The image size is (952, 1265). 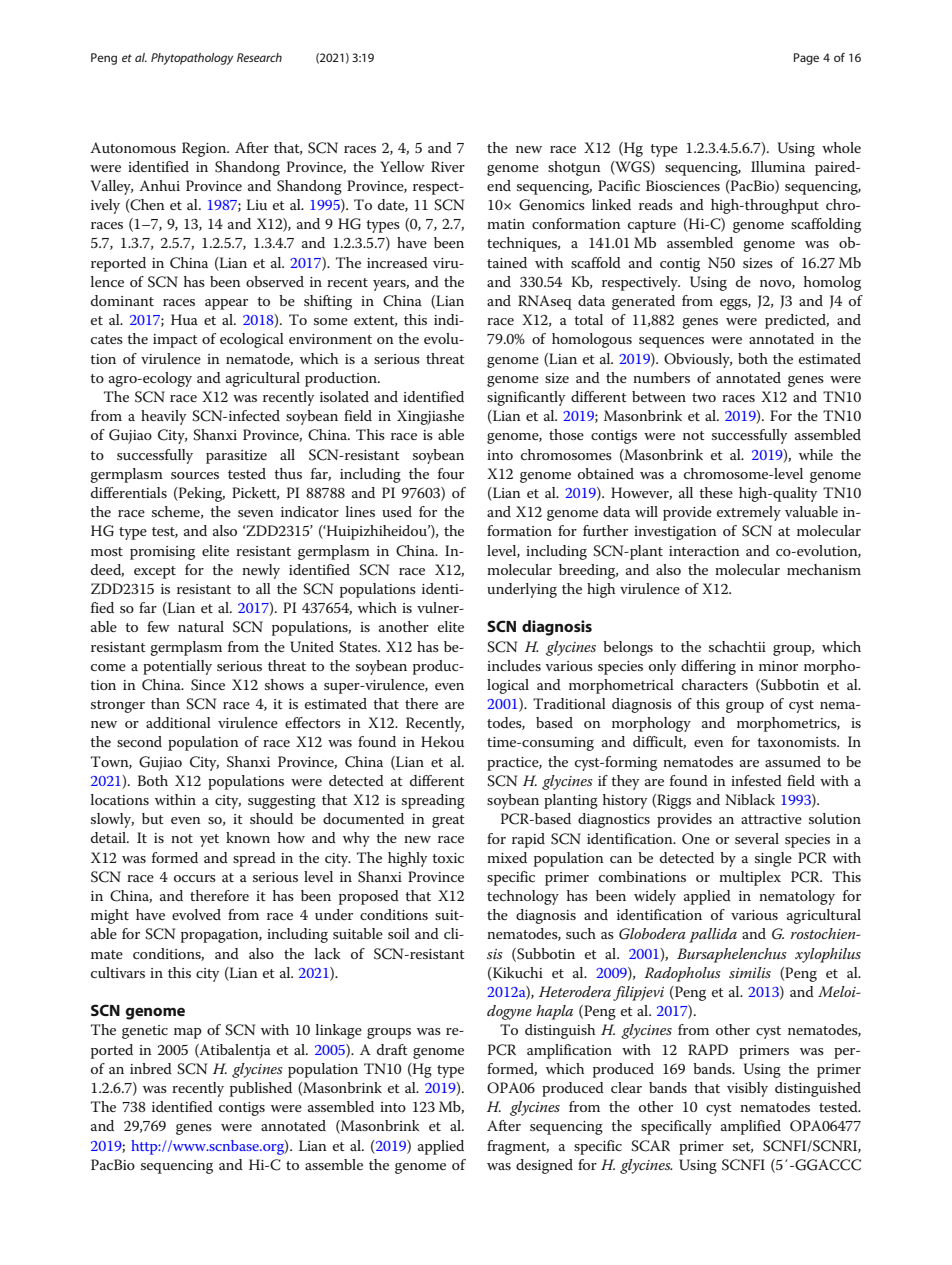 What do you see at coordinates (698, 360) in the screenshot?
I see `Obviously` at bounding box center [698, 360].
